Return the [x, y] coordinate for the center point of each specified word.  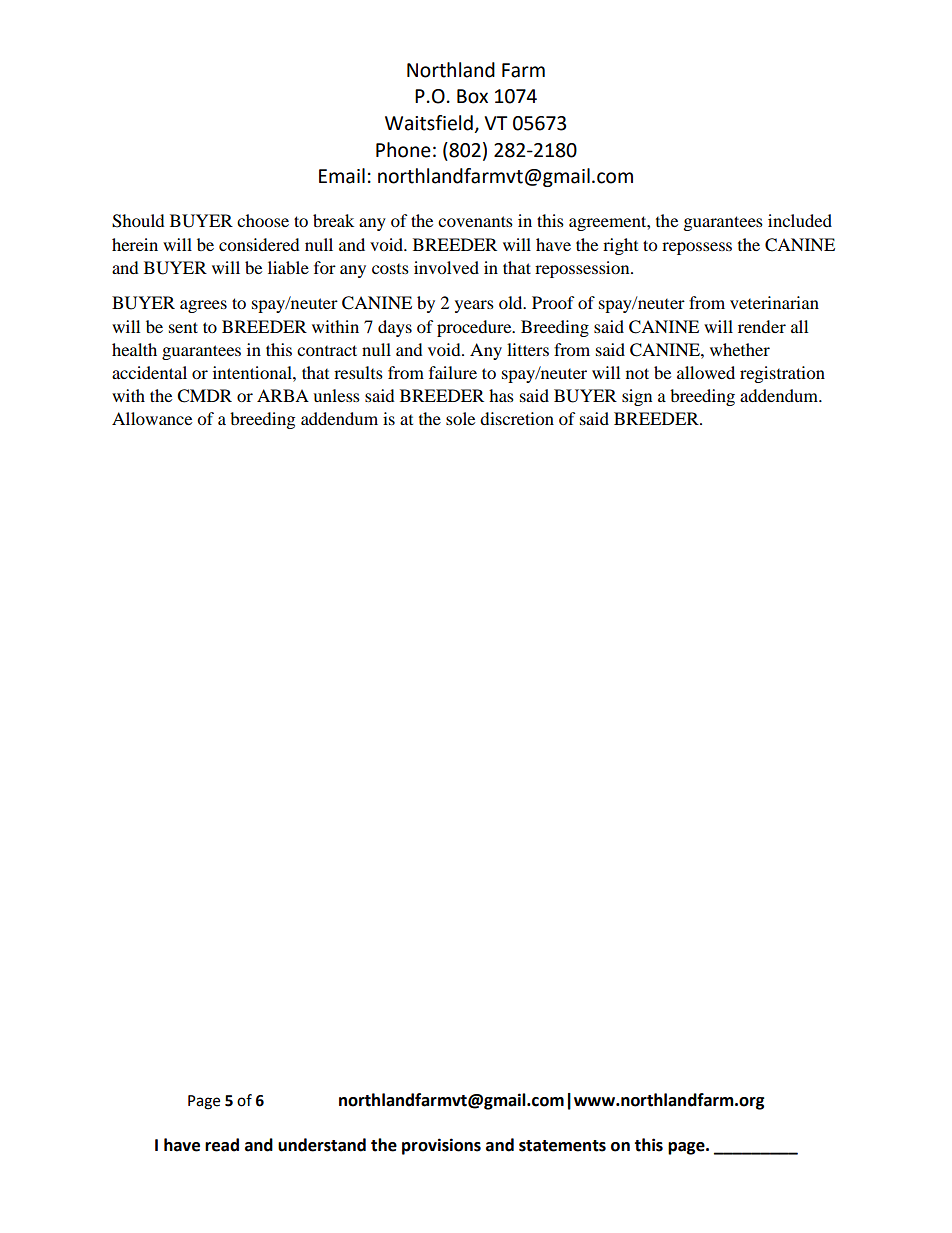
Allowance [152, 418]
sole [460, 418]
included [800, 220]
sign [637, 397]
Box [472, 96]
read [222, 1145]
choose [263, 220]
